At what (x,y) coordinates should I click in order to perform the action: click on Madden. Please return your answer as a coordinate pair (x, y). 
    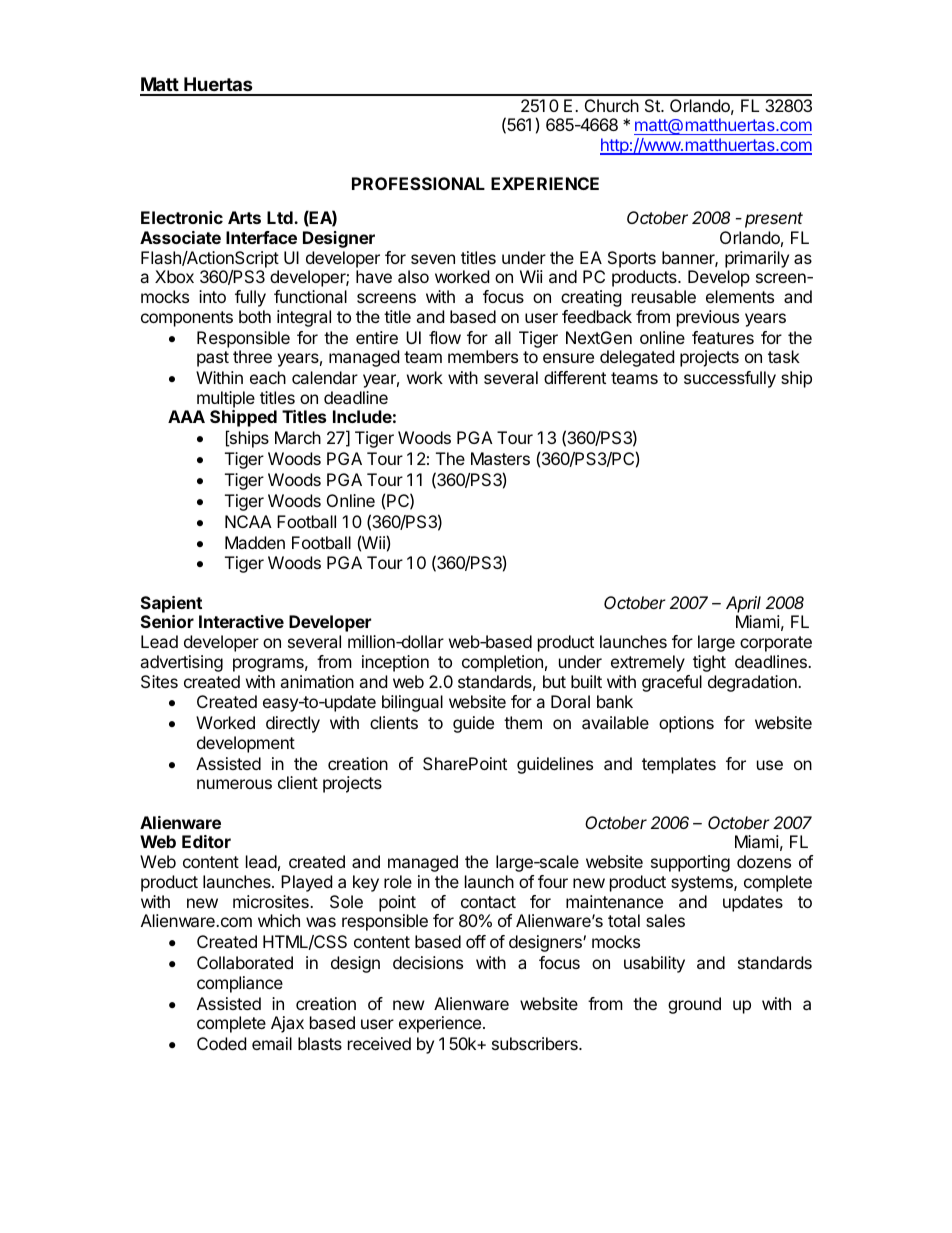
    Looking at the image, I should click on (255, 542).
